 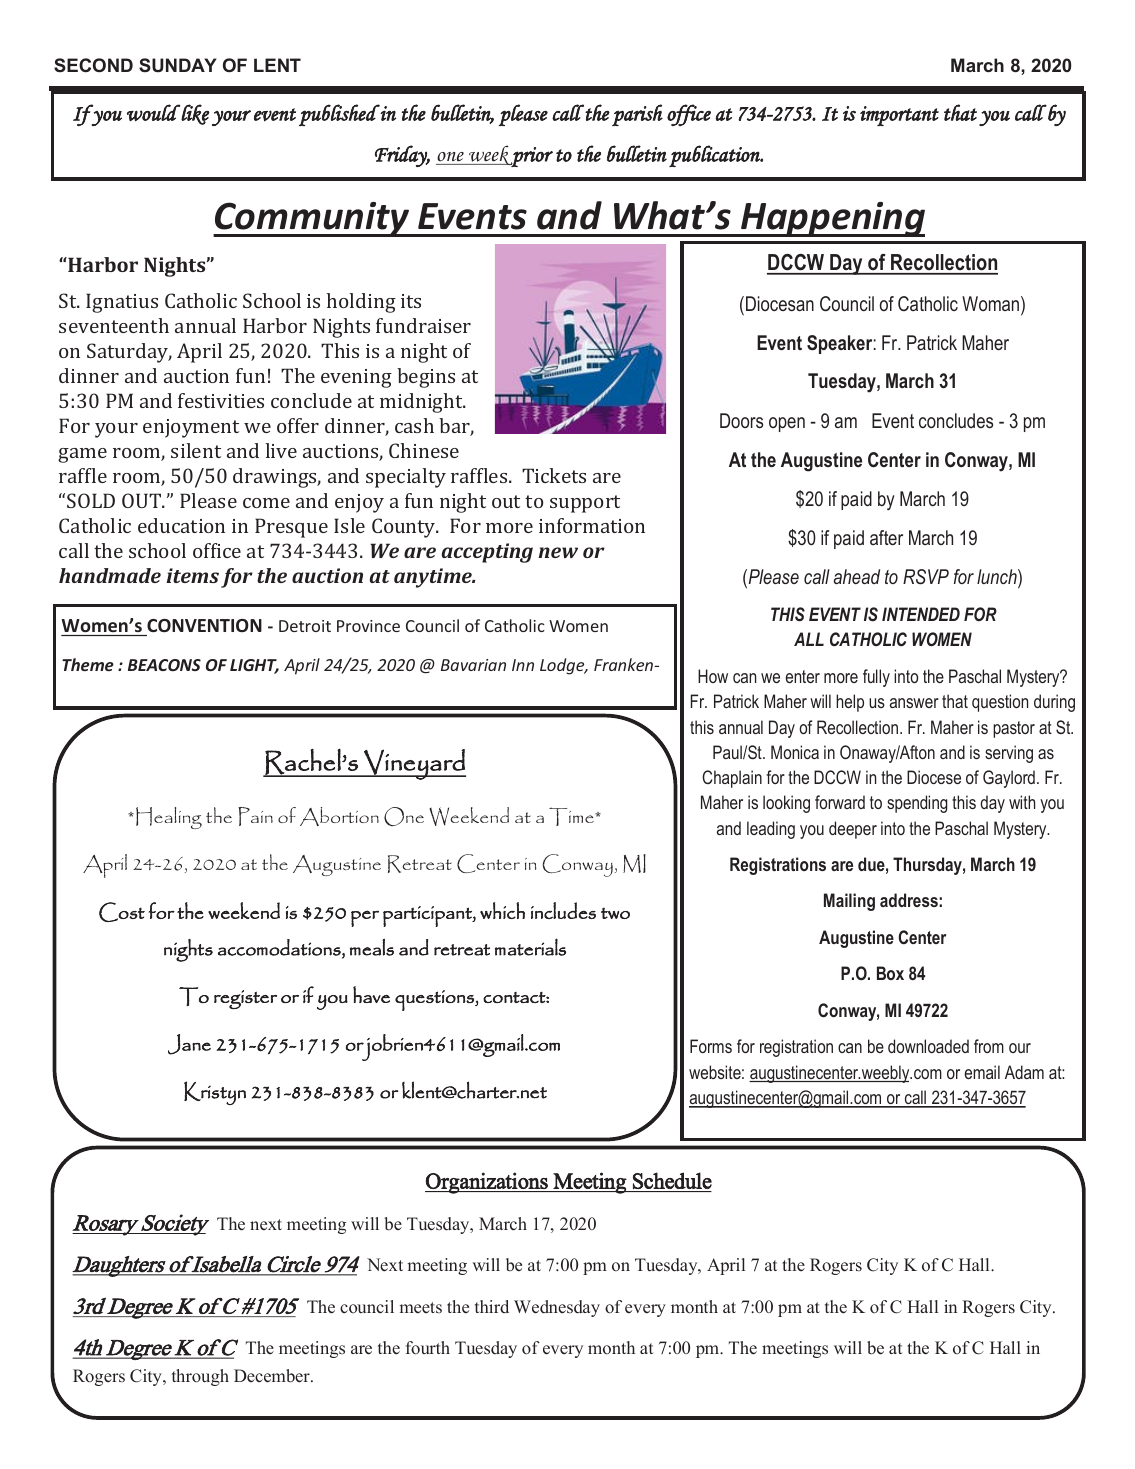 I want to click on festivities, so click(x=221, y=400).
